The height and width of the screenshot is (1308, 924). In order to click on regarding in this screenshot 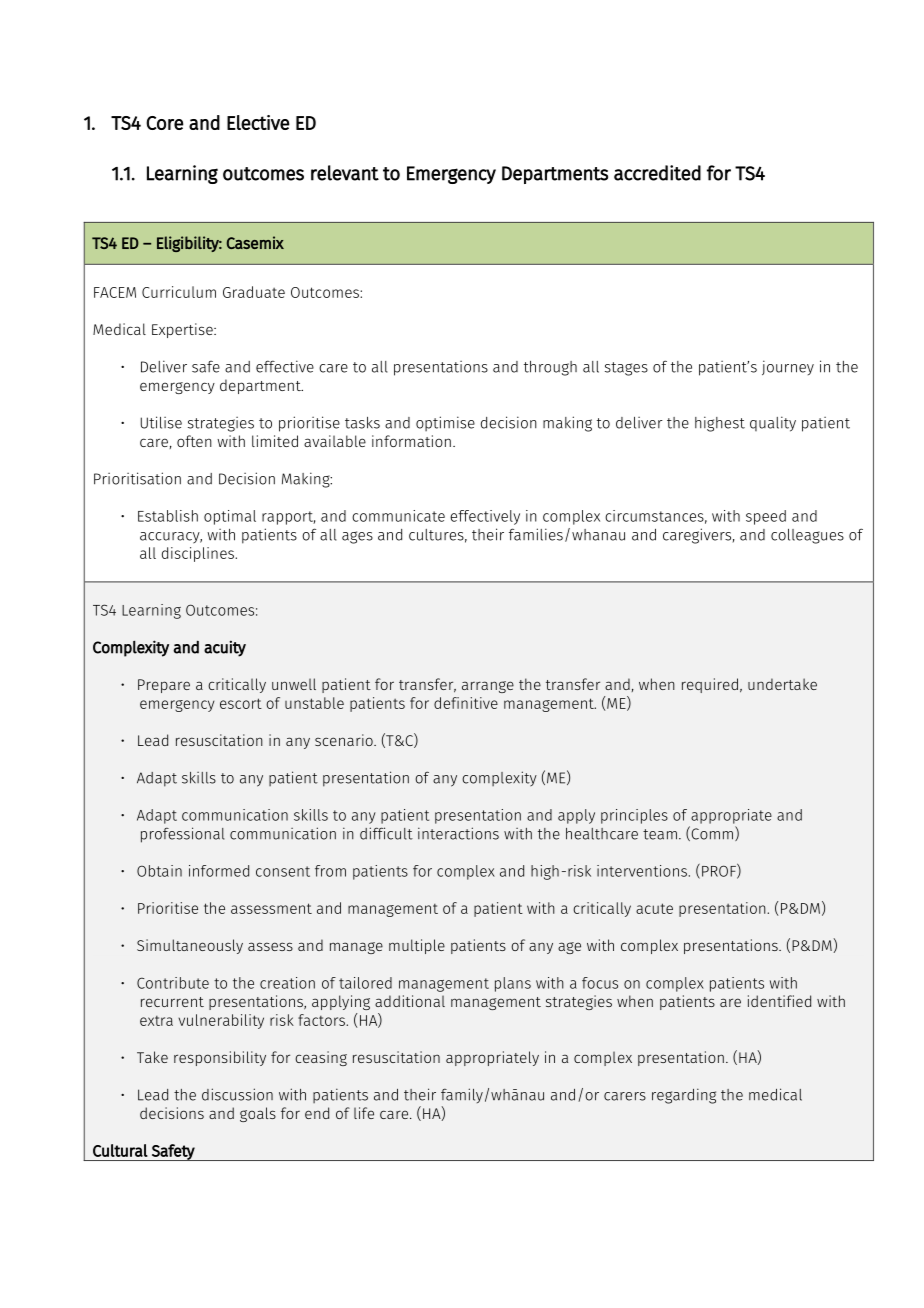, I will do `click(684, 1096)`.
